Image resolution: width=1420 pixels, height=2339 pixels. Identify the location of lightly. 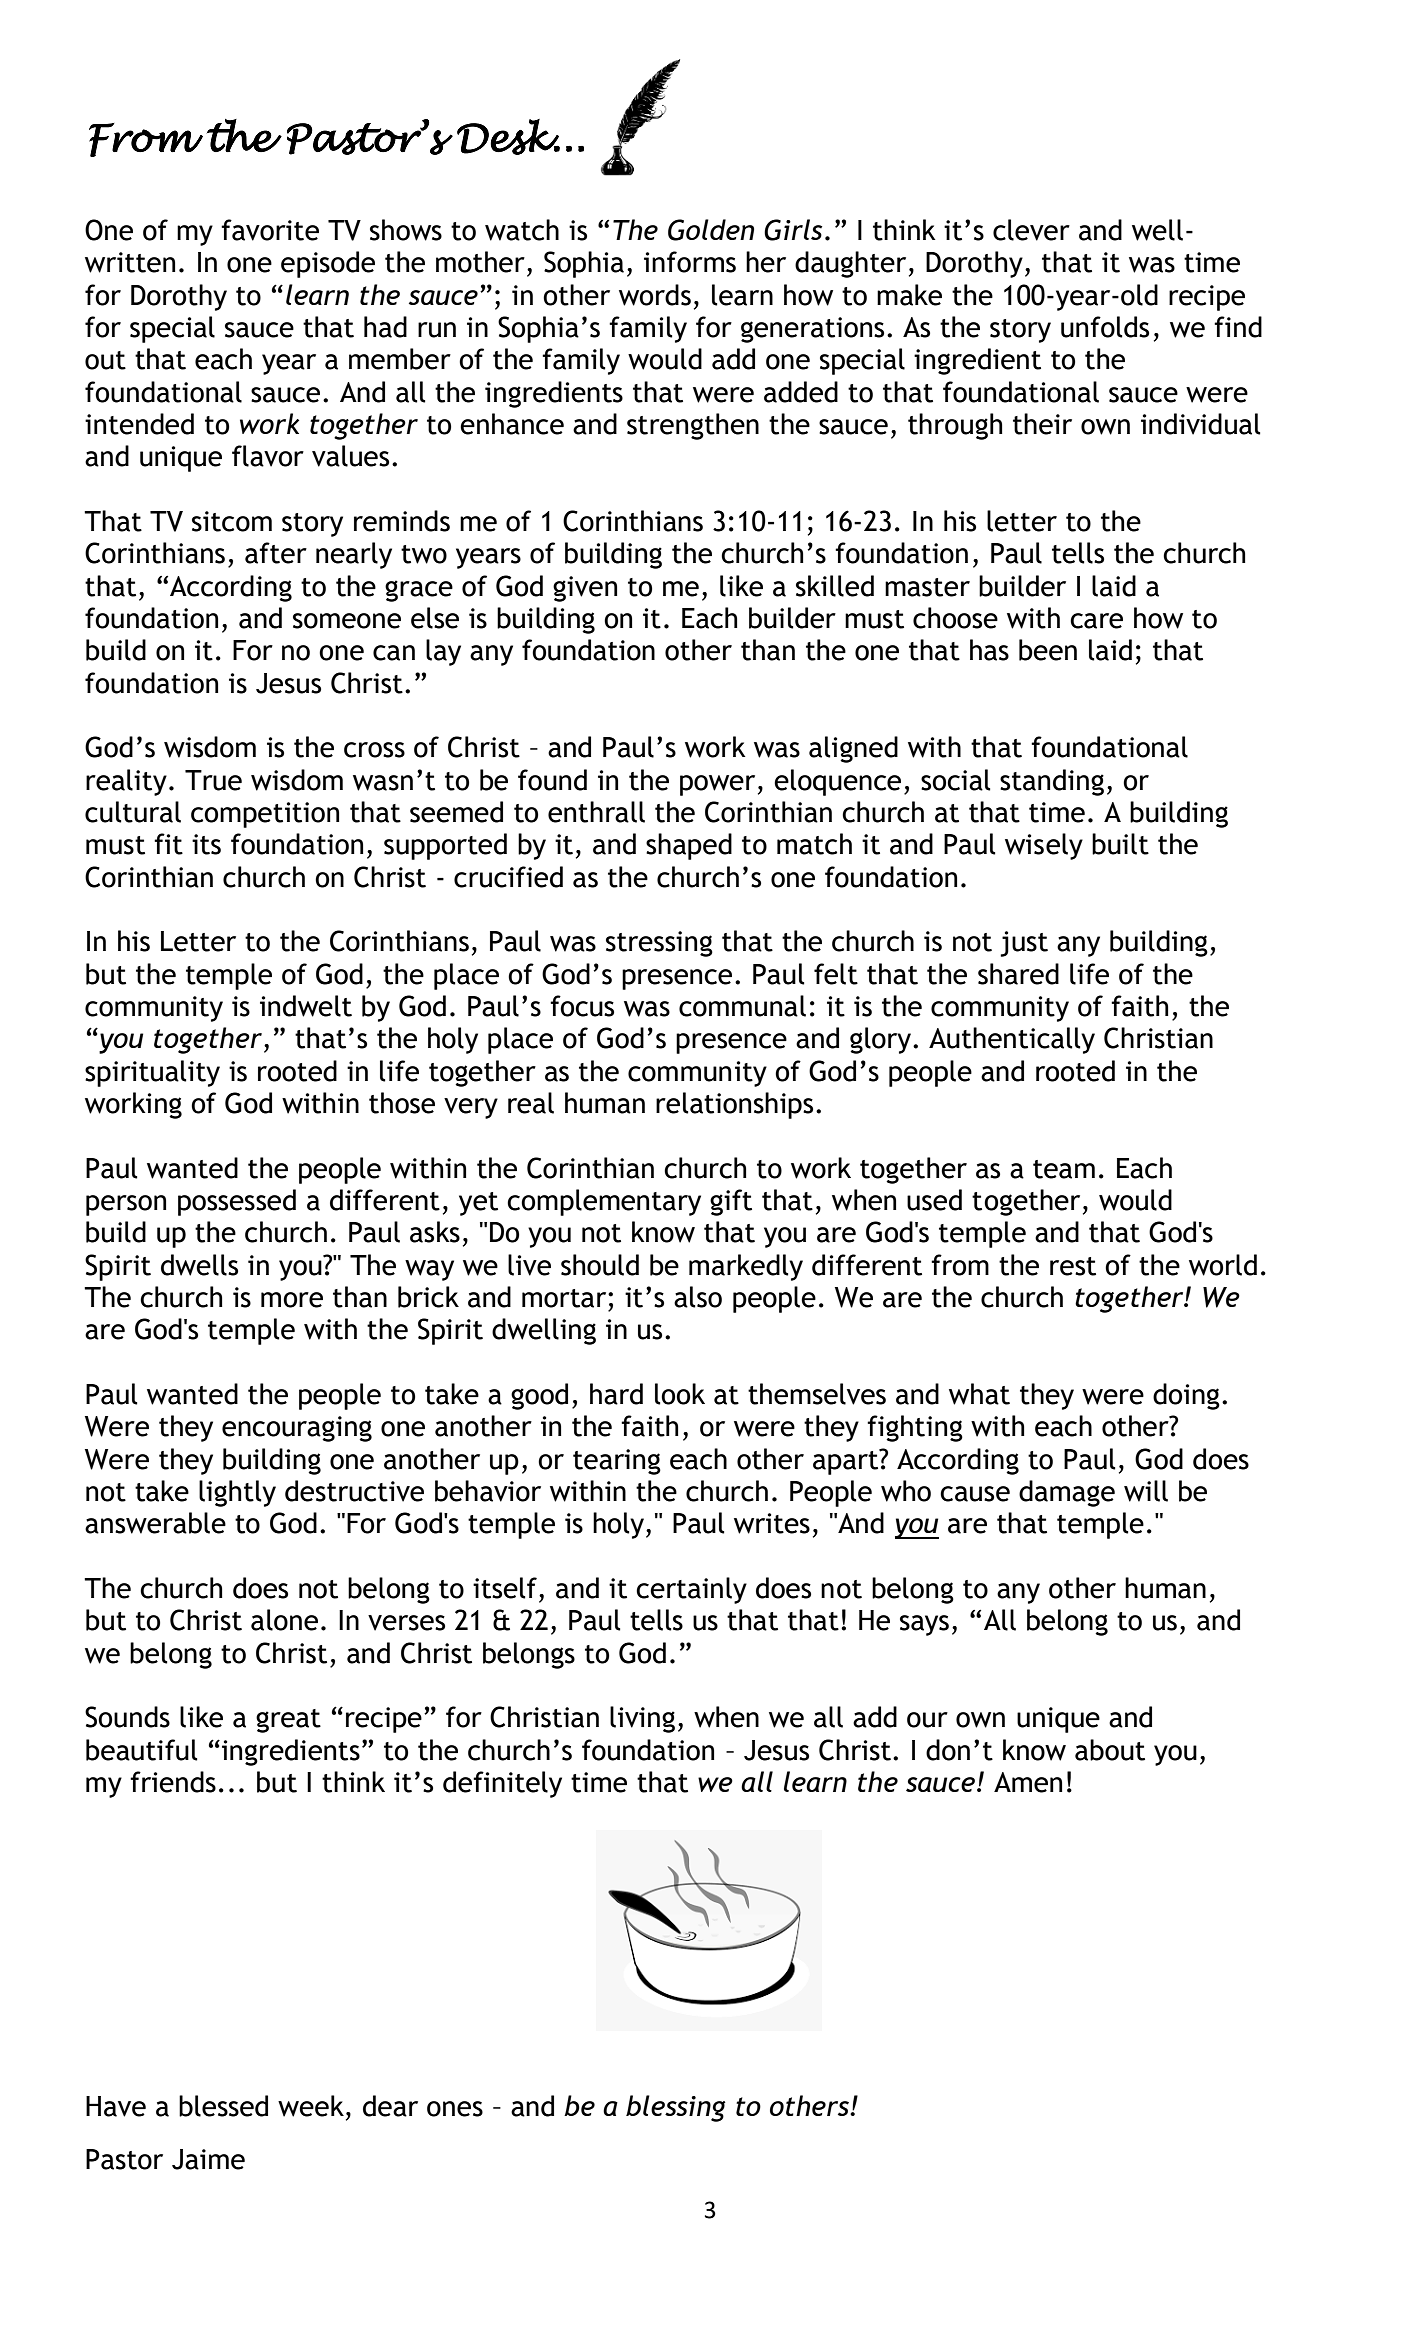
(237, 1493).
